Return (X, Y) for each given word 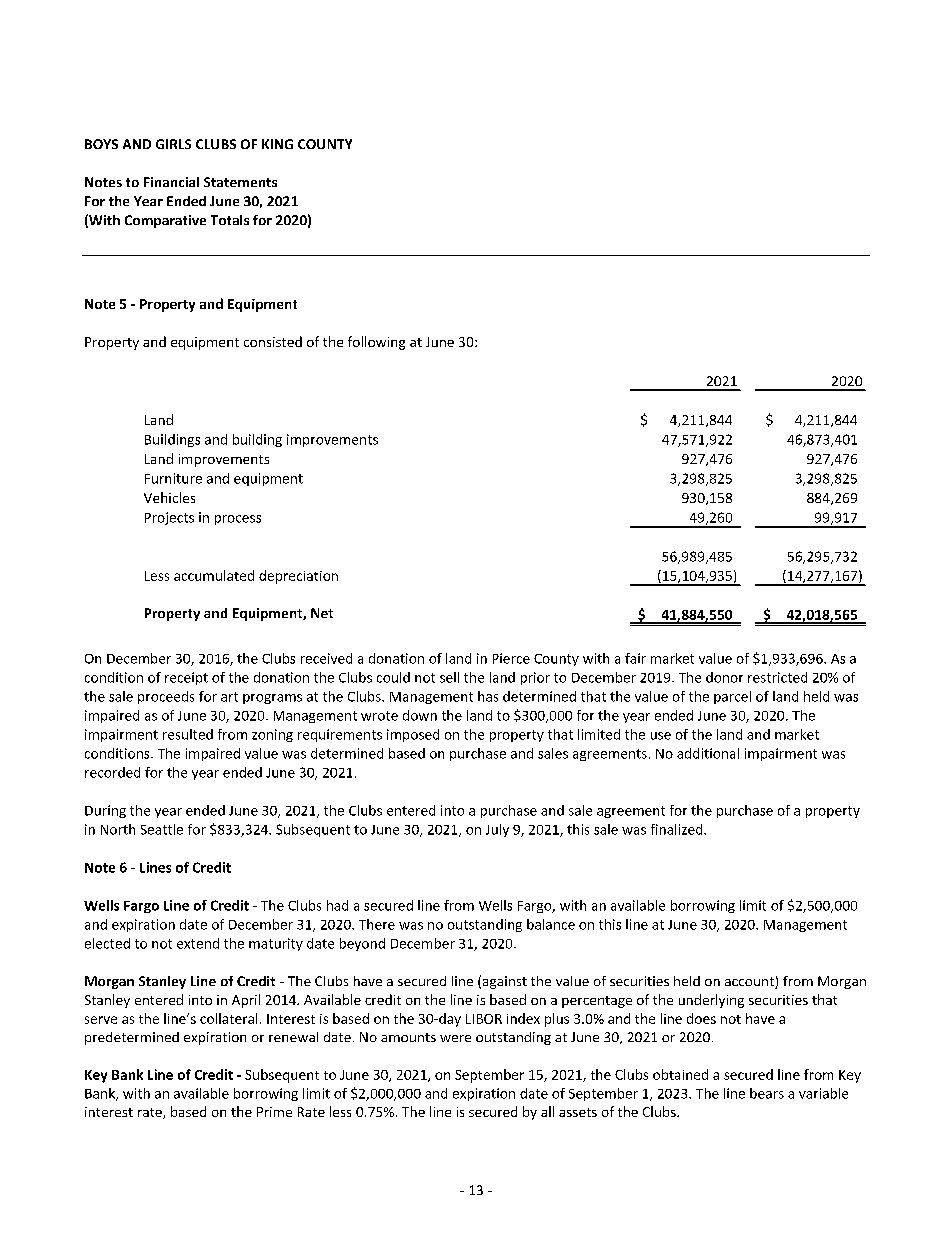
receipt (186, 678)
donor (724, 677)
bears (767, 1093)
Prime (274, 1112)
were (455, 1038)
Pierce (511, 658)
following (376, 343)
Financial (171, 182)
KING (277, 144)
